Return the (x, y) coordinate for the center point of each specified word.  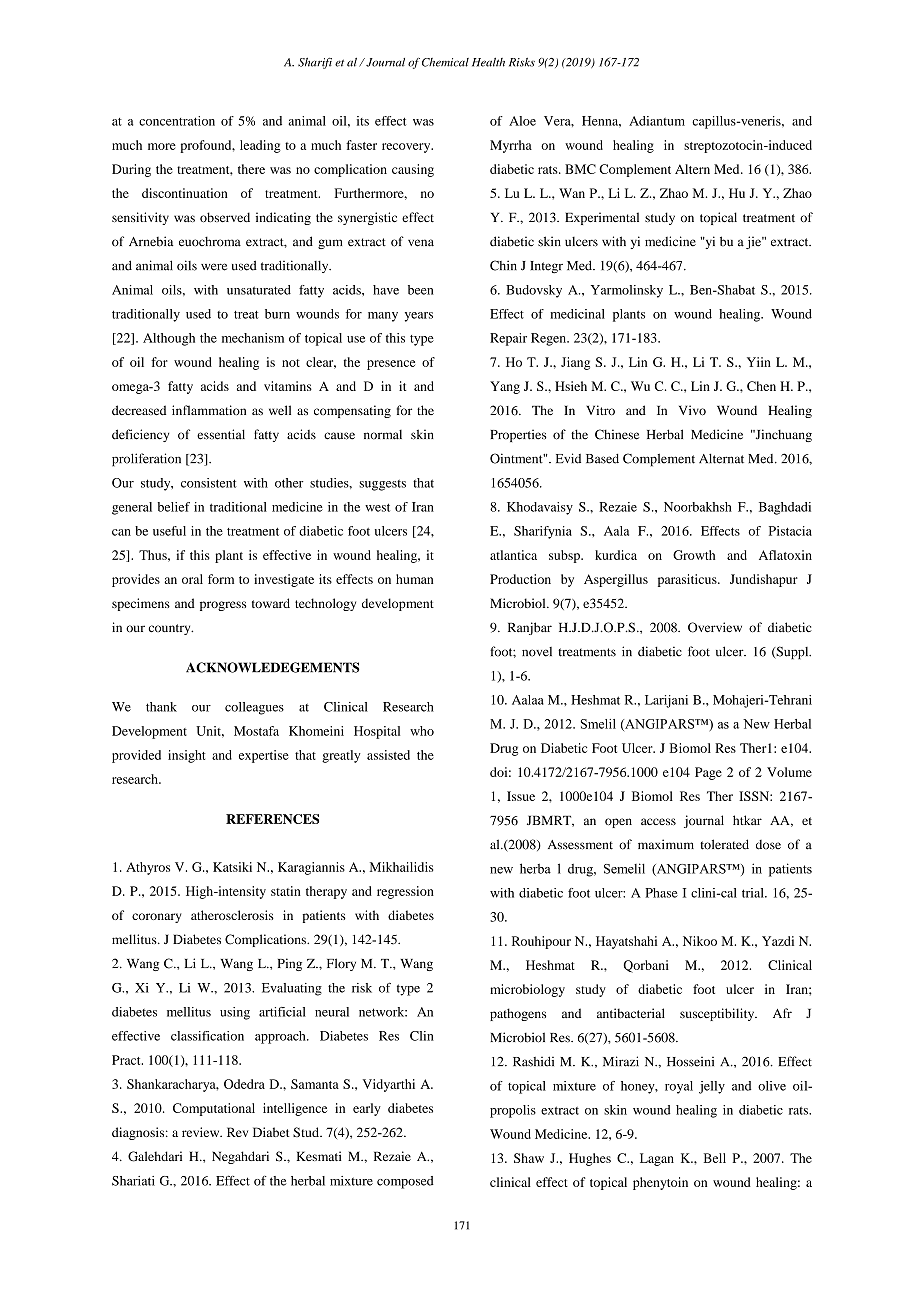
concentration (177, 121)
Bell (715, 1158)
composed (405, 1182)
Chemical (445, 62)
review (202, 1132)
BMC (580, 169)
